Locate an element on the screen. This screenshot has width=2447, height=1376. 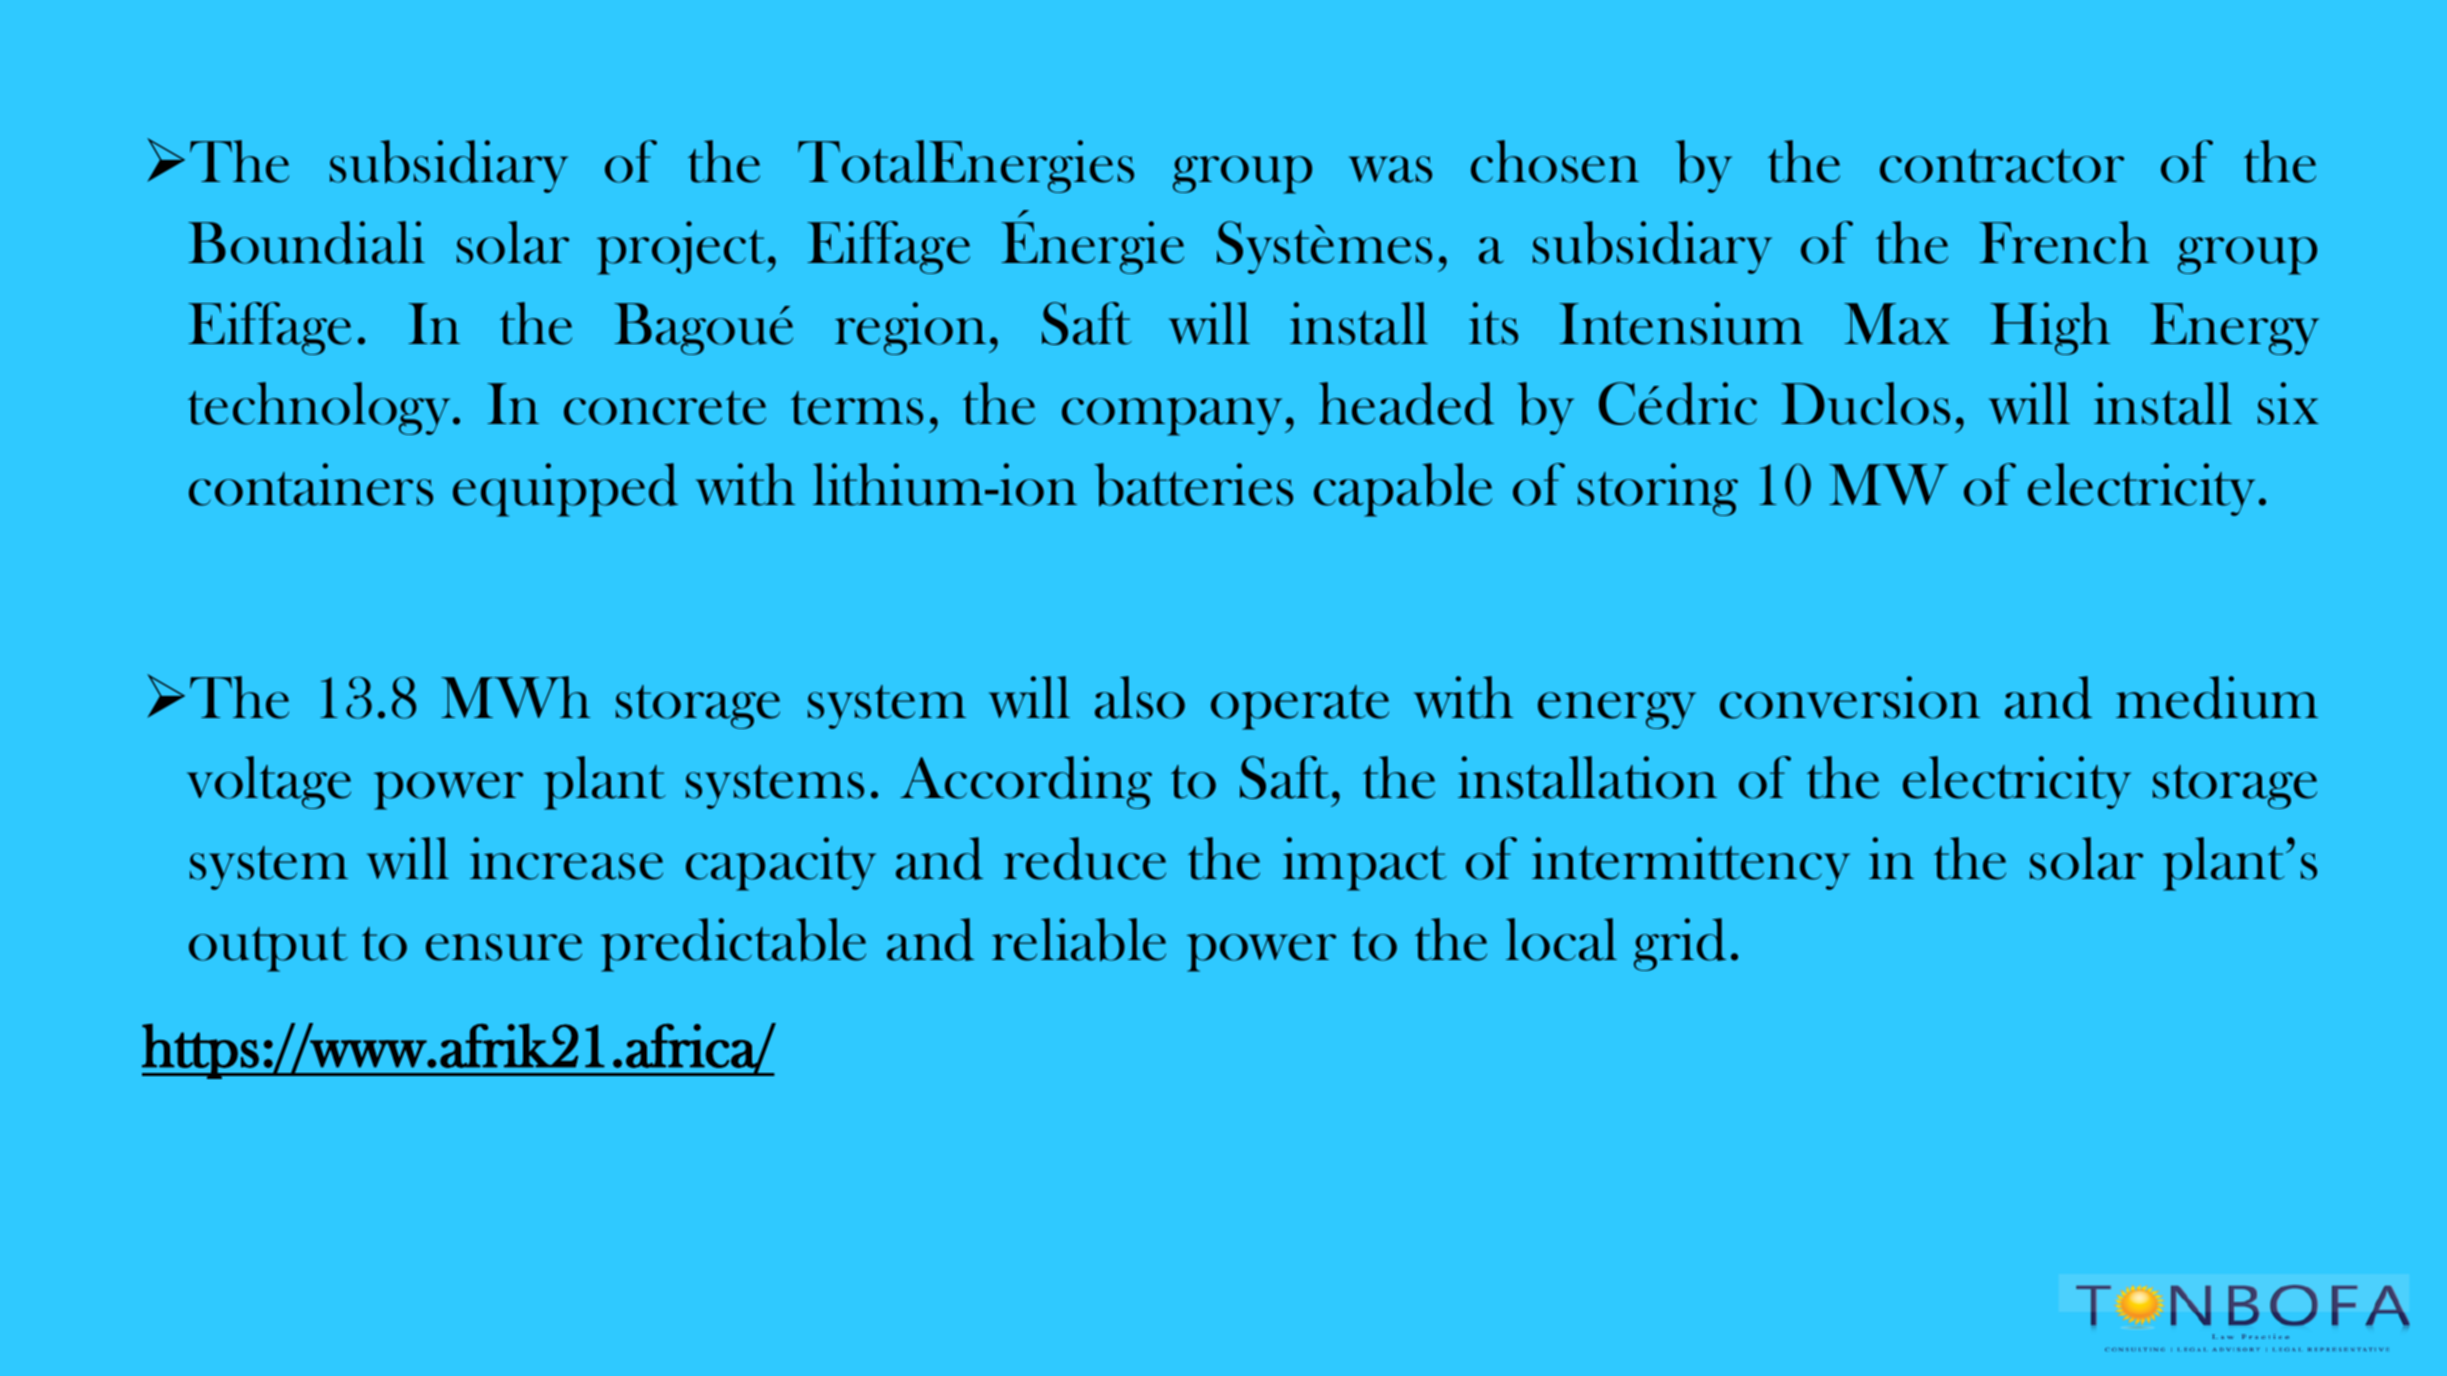
concrete is located at coordinates (665, 408).
